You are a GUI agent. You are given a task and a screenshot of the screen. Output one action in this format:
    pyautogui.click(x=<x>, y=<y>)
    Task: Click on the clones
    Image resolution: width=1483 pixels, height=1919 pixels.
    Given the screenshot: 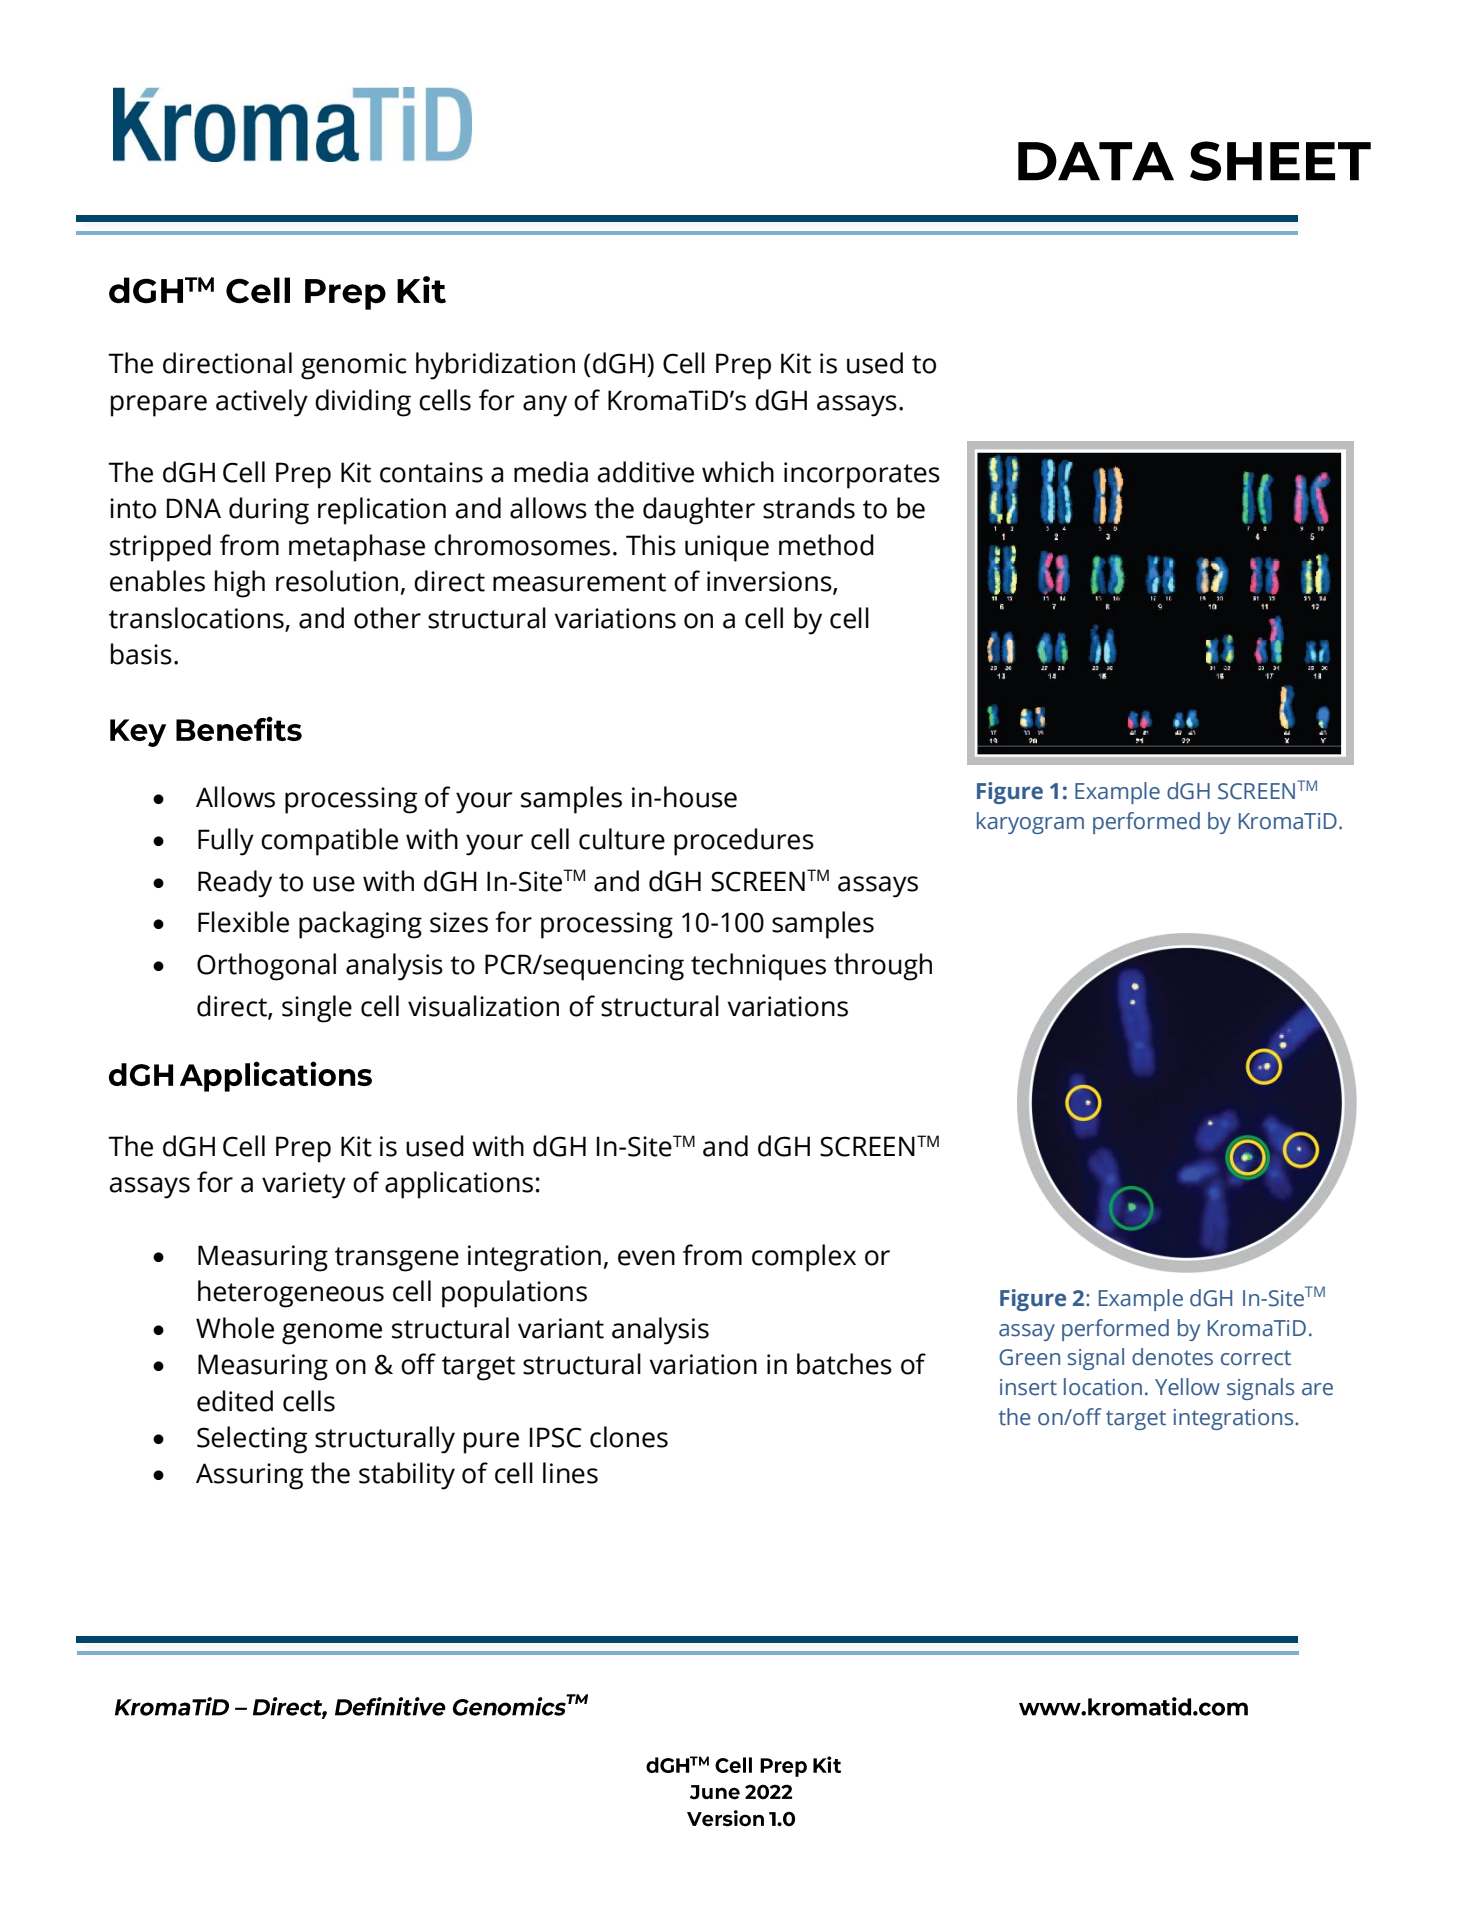 What is the action you would take?
    pyautogui.click(x=629, y=1437)
